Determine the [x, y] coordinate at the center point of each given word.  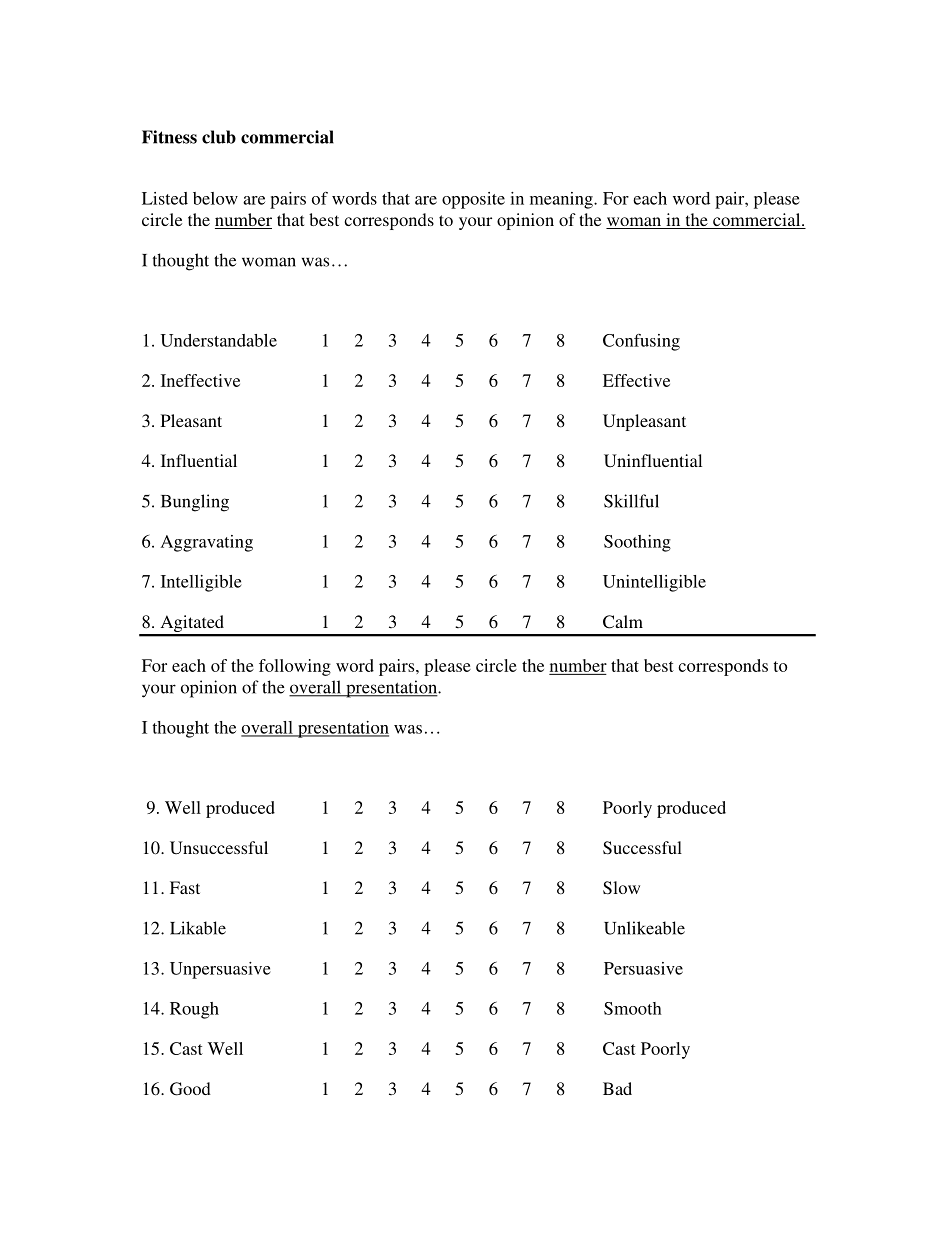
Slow [621, 888]
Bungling [195, 503]
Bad [617, 1088]
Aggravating [207, 543]
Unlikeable [644, 928]
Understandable [219, 340]
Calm [623, 622]
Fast [185, 887]
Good [190, 1089]
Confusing [641, 342]
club [219, 137]
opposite [473, 200]
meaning [562, 200]
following [295, 667]
